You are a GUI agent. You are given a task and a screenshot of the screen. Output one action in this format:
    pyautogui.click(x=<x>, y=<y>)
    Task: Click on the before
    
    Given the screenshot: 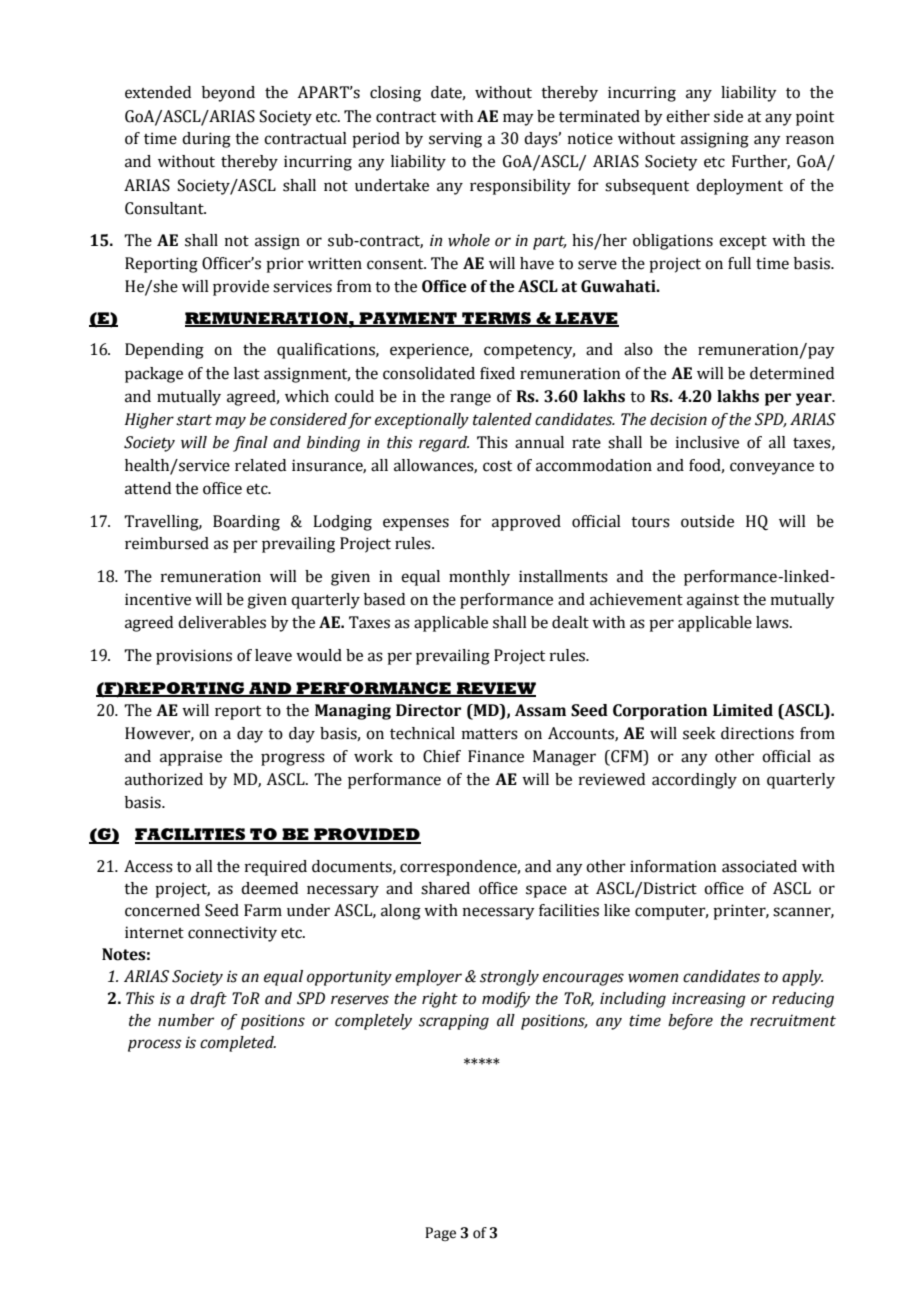 What is the action you would take?
    pyautogui.click(x=690, y=1022)
